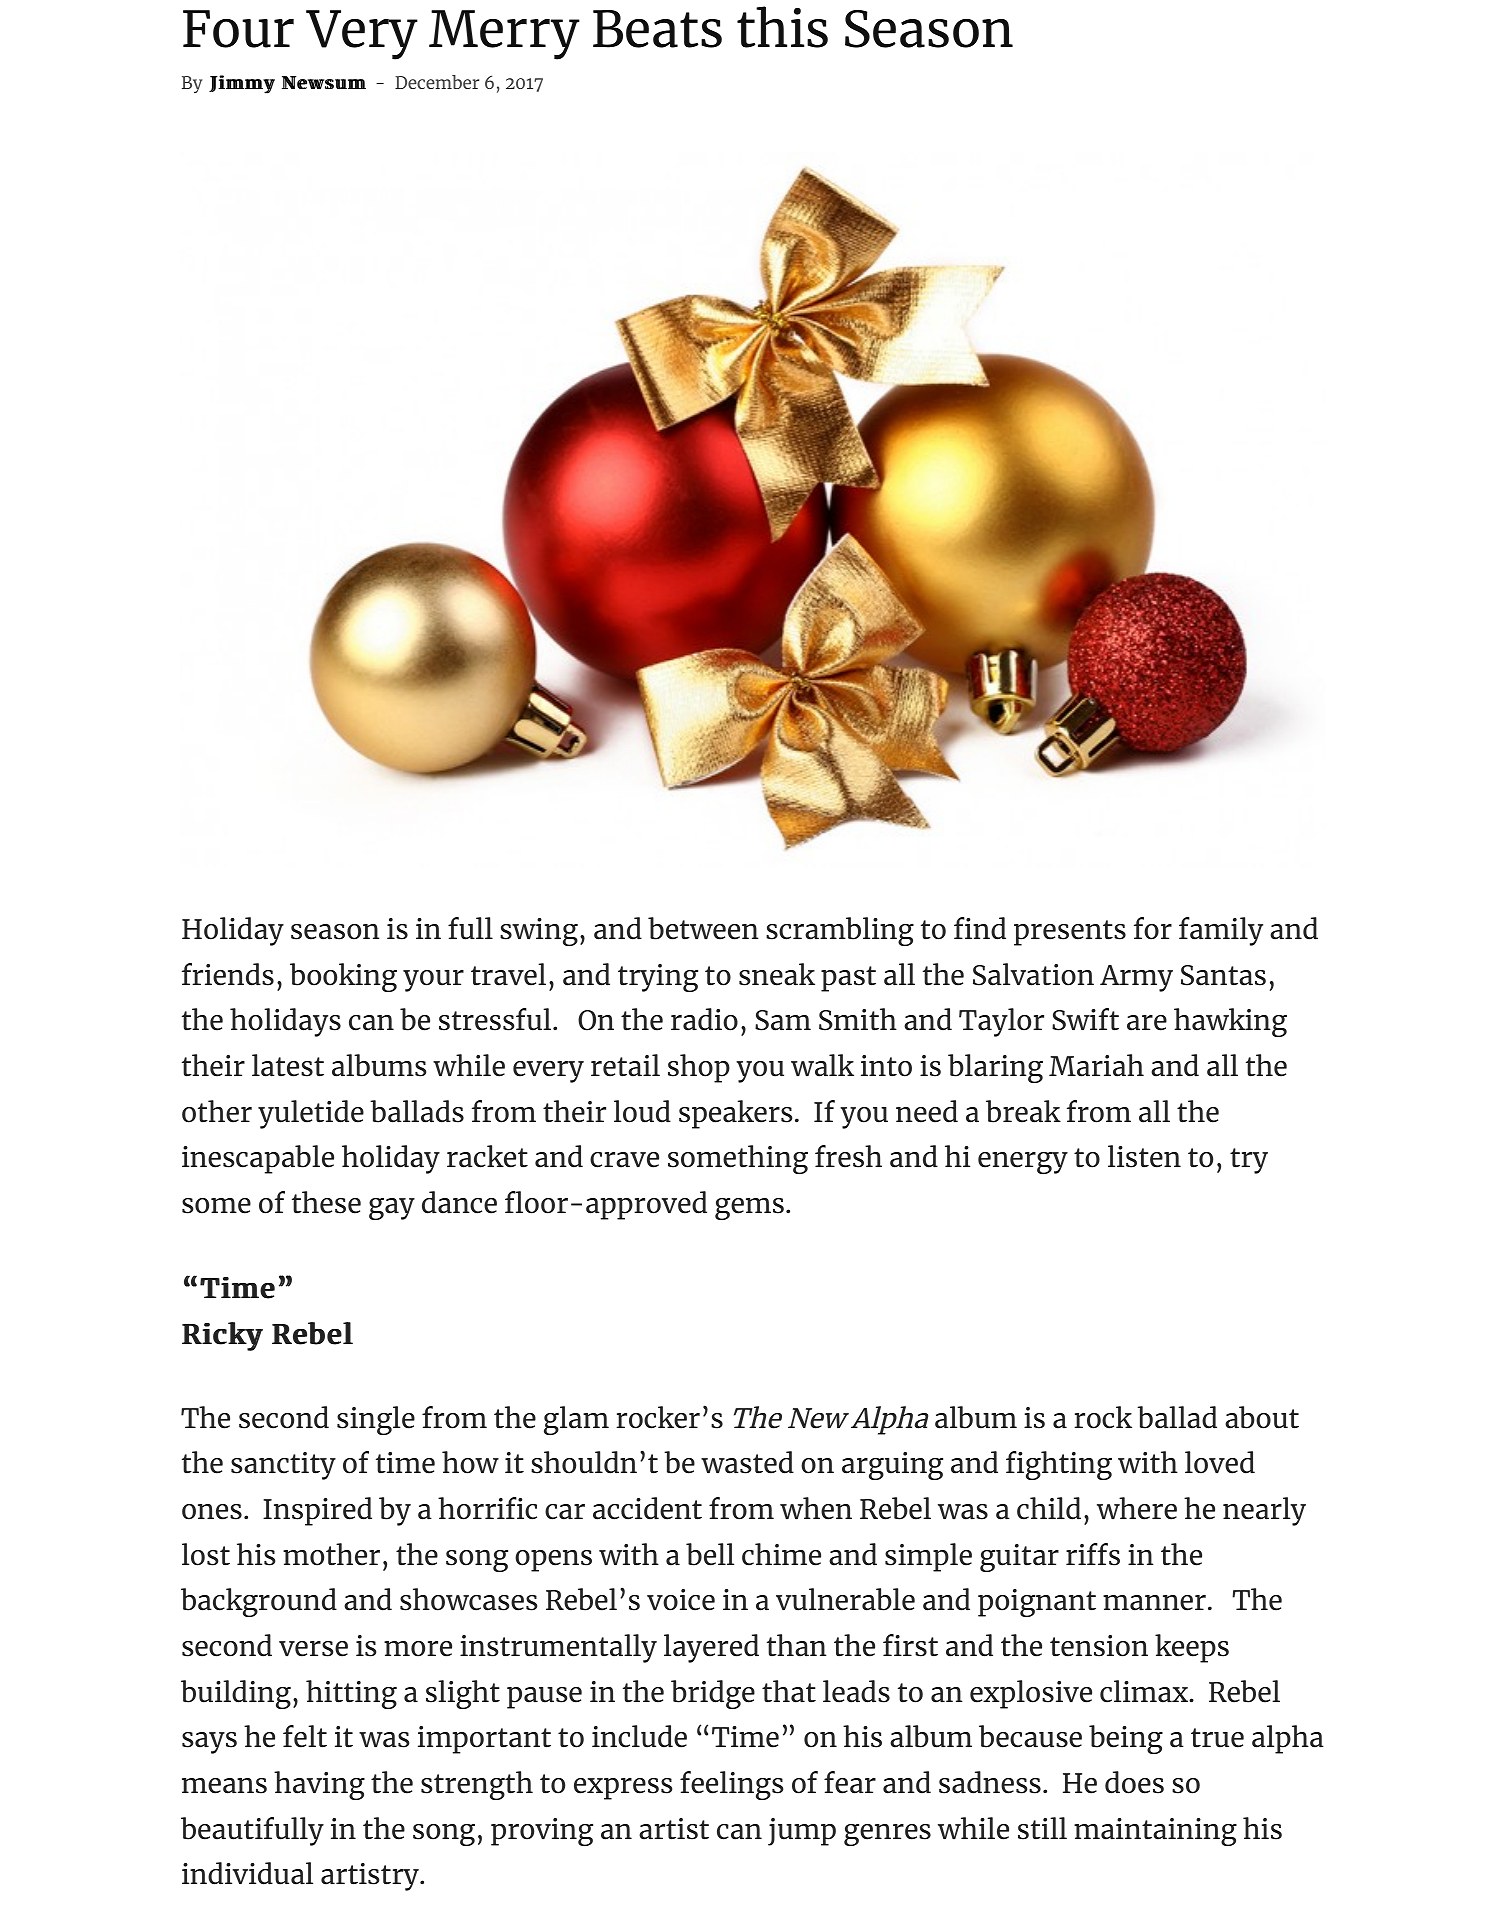  What do you see at coordinates (319, 1785) in the document?
I see `having` at bounding box center [319, 1785].
